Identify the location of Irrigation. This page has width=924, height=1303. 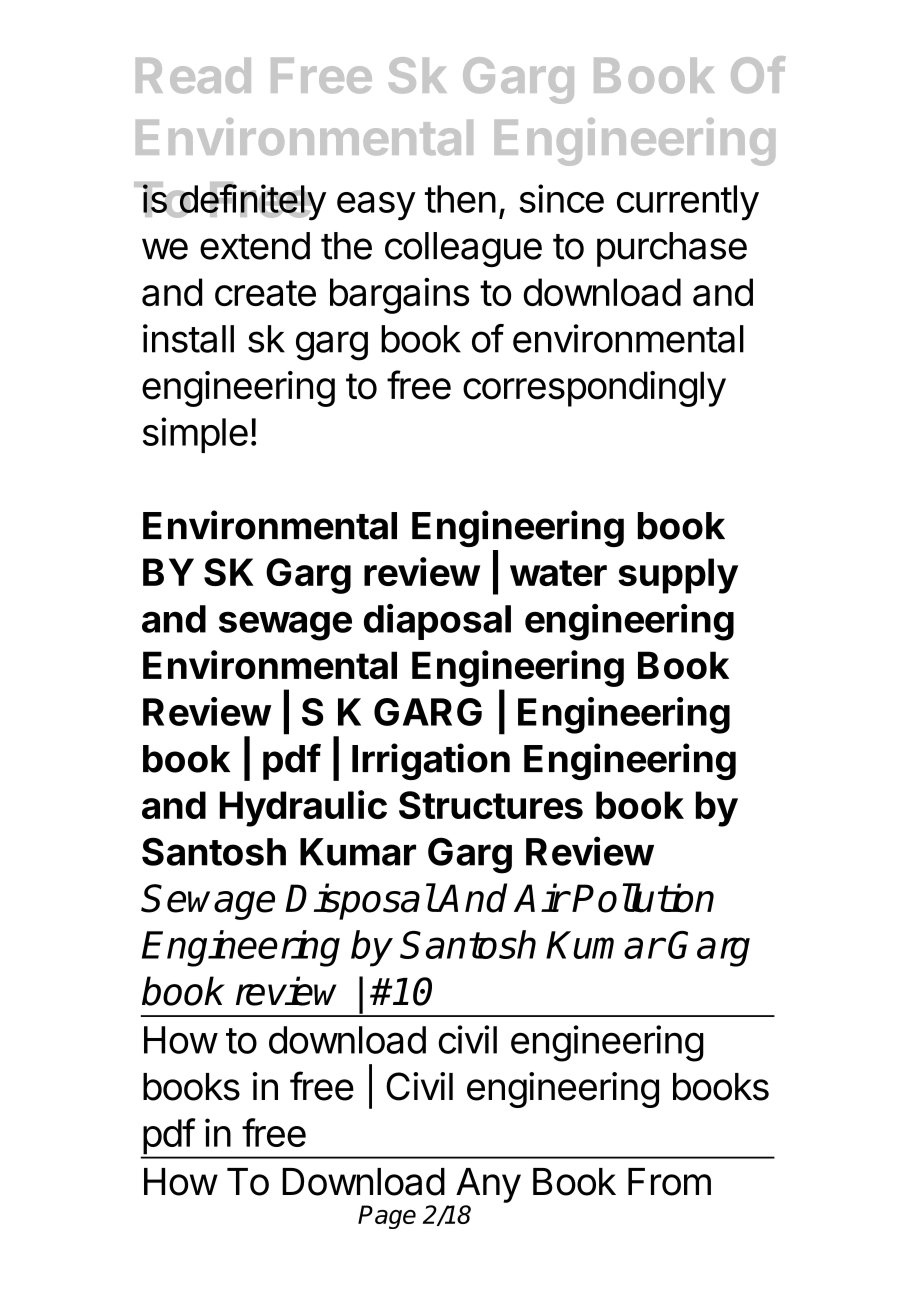
(431, 761).
